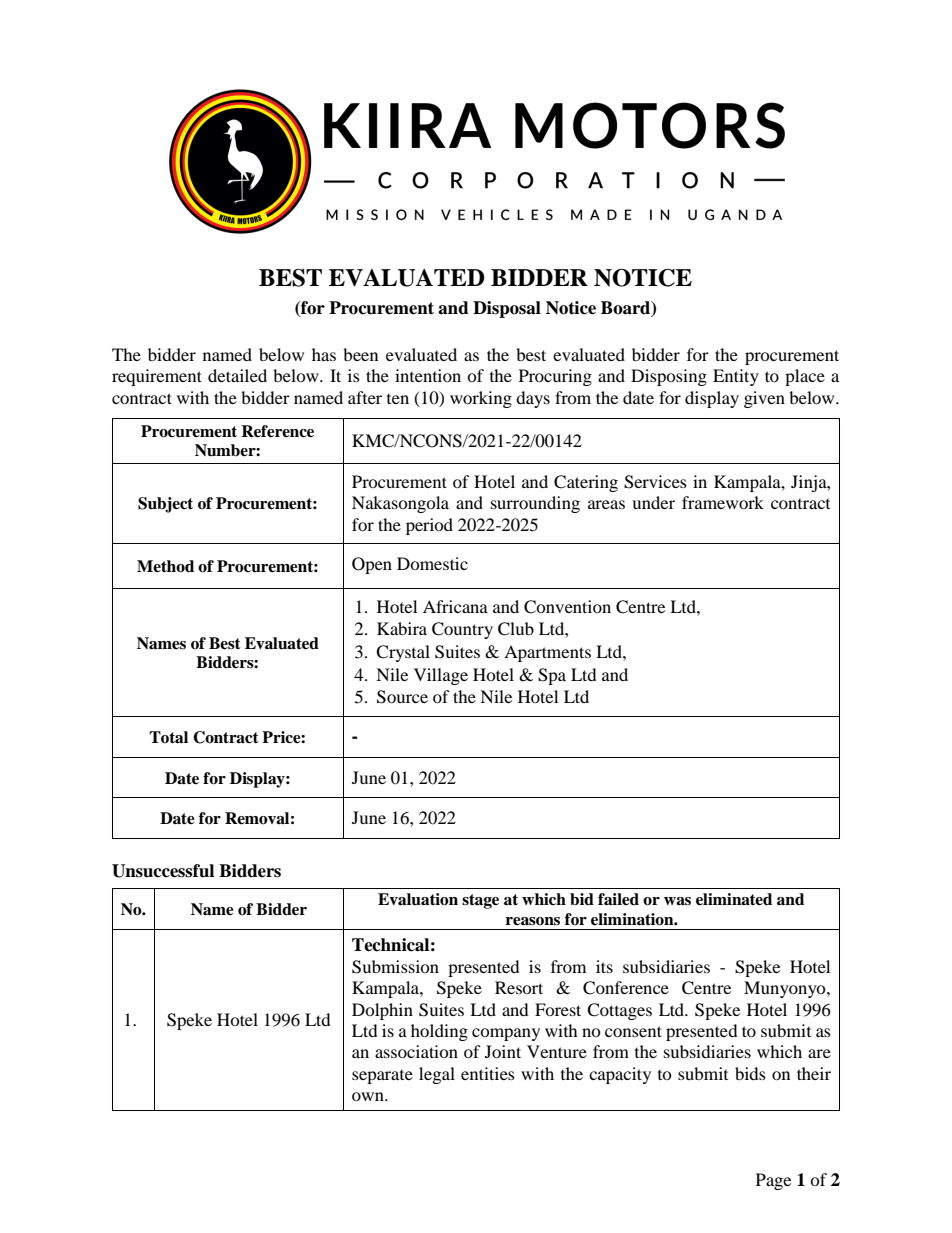 This image has width=952, height=1233. What do you see at coordinates (369, 1096) in the image?
I see `own` at bounding box center [369, 1096].
